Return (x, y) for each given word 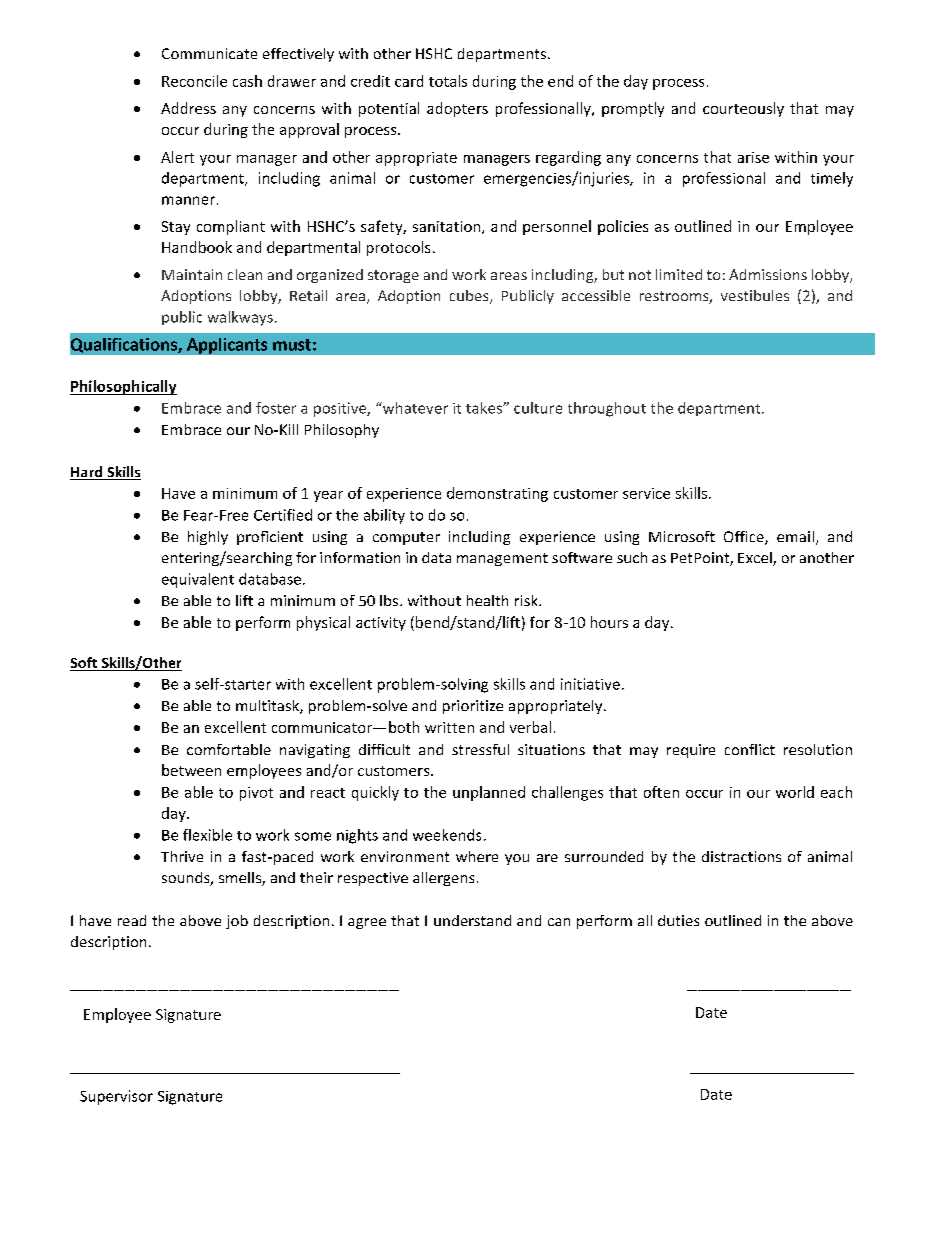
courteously (743, 109)
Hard (87, 473)
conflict (750, 749)
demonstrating (497, 494)
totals (448, 81)
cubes (470, 297)
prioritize (473, 707)
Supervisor (116, 1097)
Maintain (192, 274)
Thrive (182, 856)
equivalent (198, 580)
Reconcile (194, 81)
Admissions (768, 274)
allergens (443, 879)
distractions (741, 856)
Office (745, 538)
